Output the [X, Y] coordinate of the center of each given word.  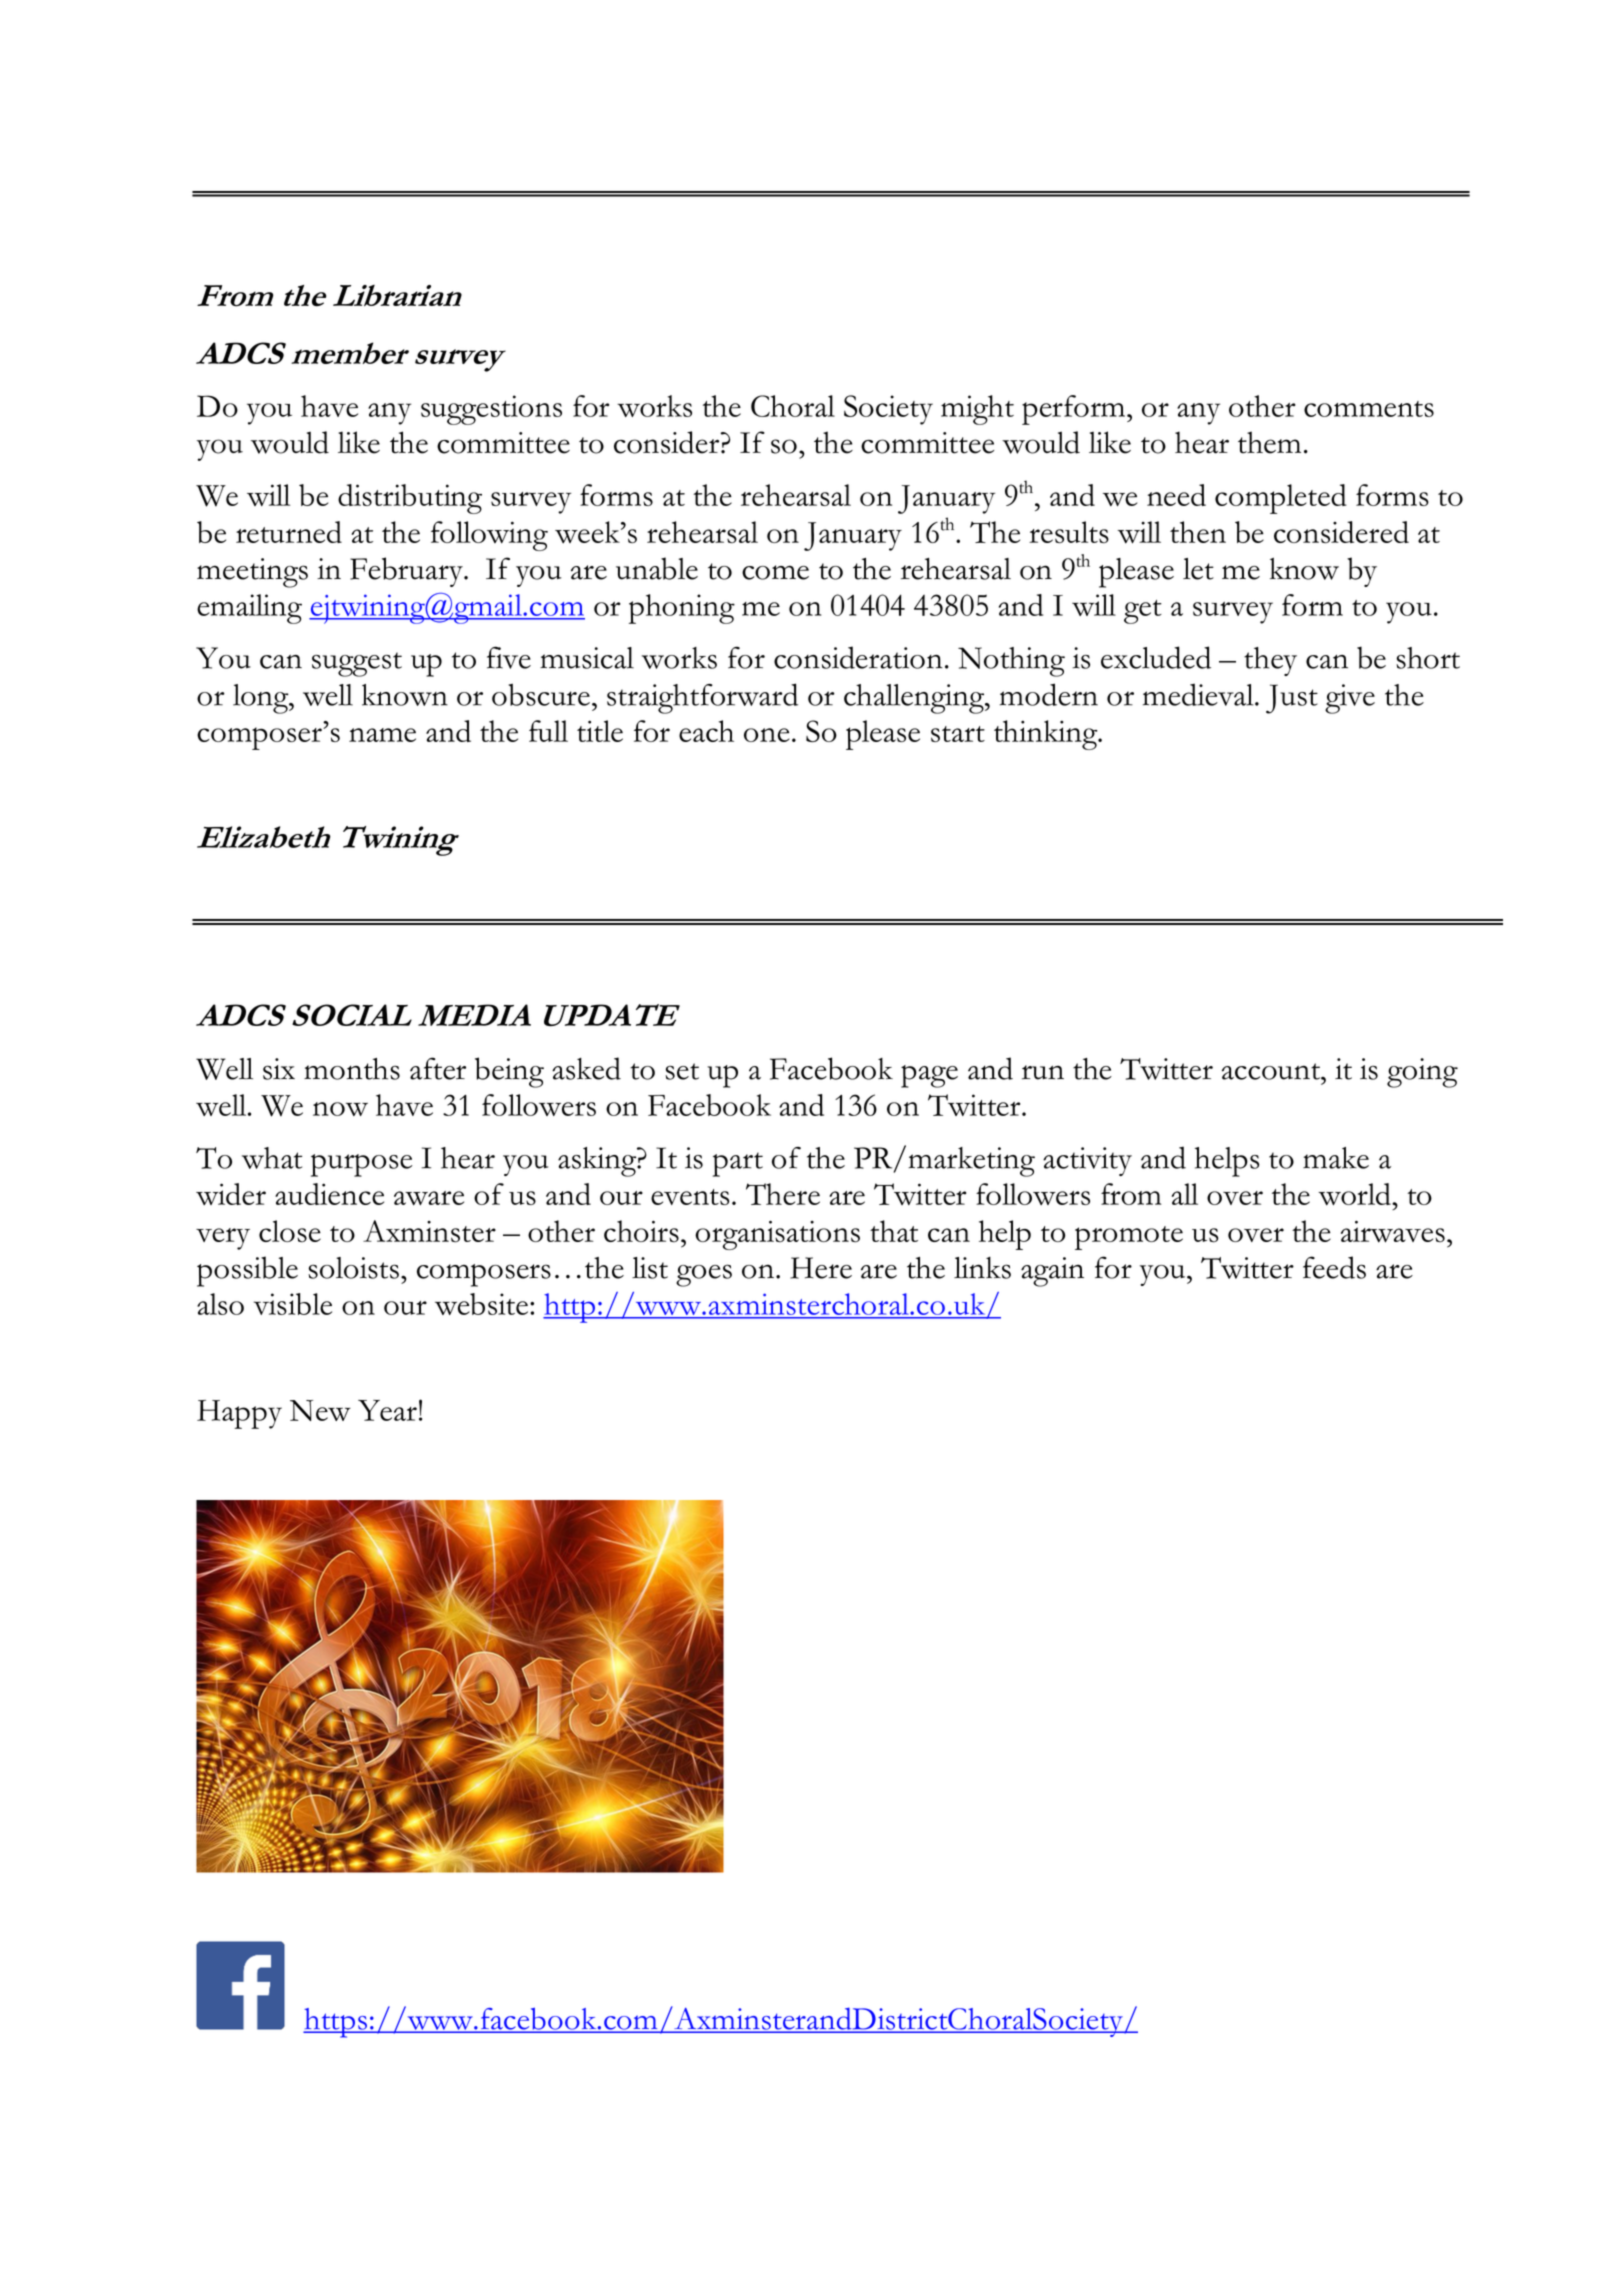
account [1272, 1071]
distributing [410, 499]
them [1269, 442]
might [977, 410]
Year [387, 1410]
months [352, 1069]
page [929, 1076]
